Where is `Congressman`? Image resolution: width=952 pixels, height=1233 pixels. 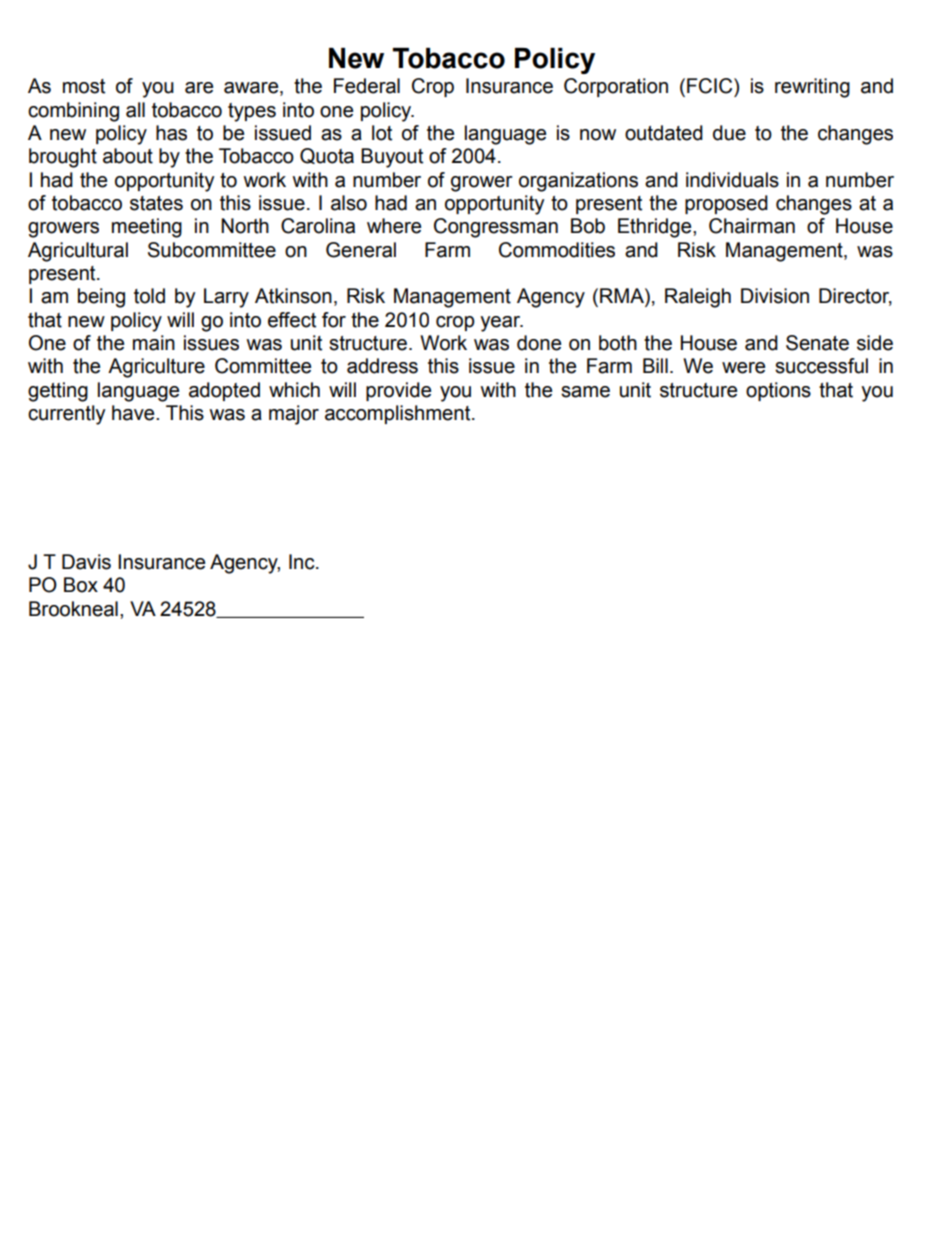
Congressman is located at coordinates (496, 228).
